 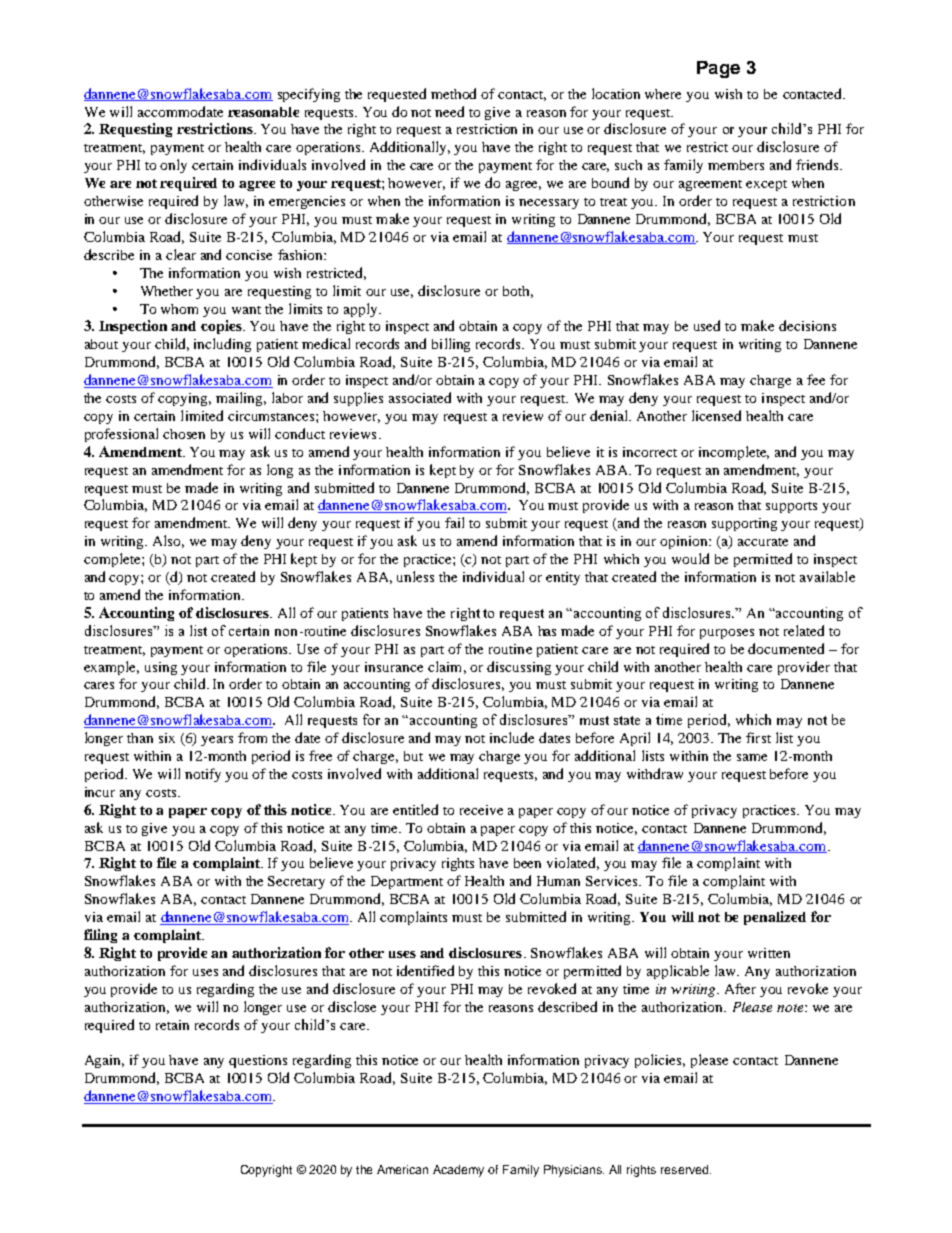 What do you see at coordinates (415, 576) in the page?
I see `unless` at bounding box center [415, 576].
